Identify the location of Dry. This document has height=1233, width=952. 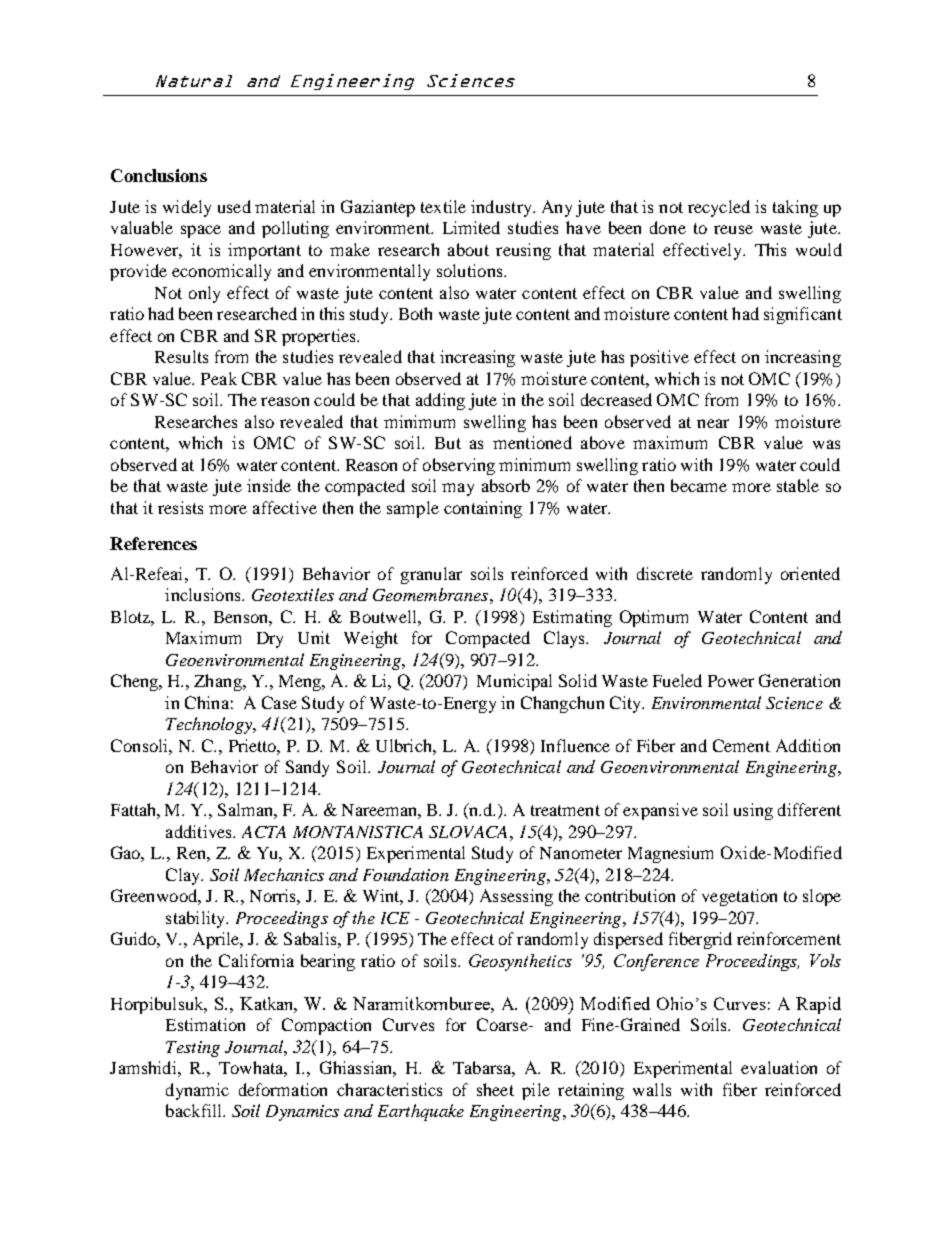
(270, 640).
